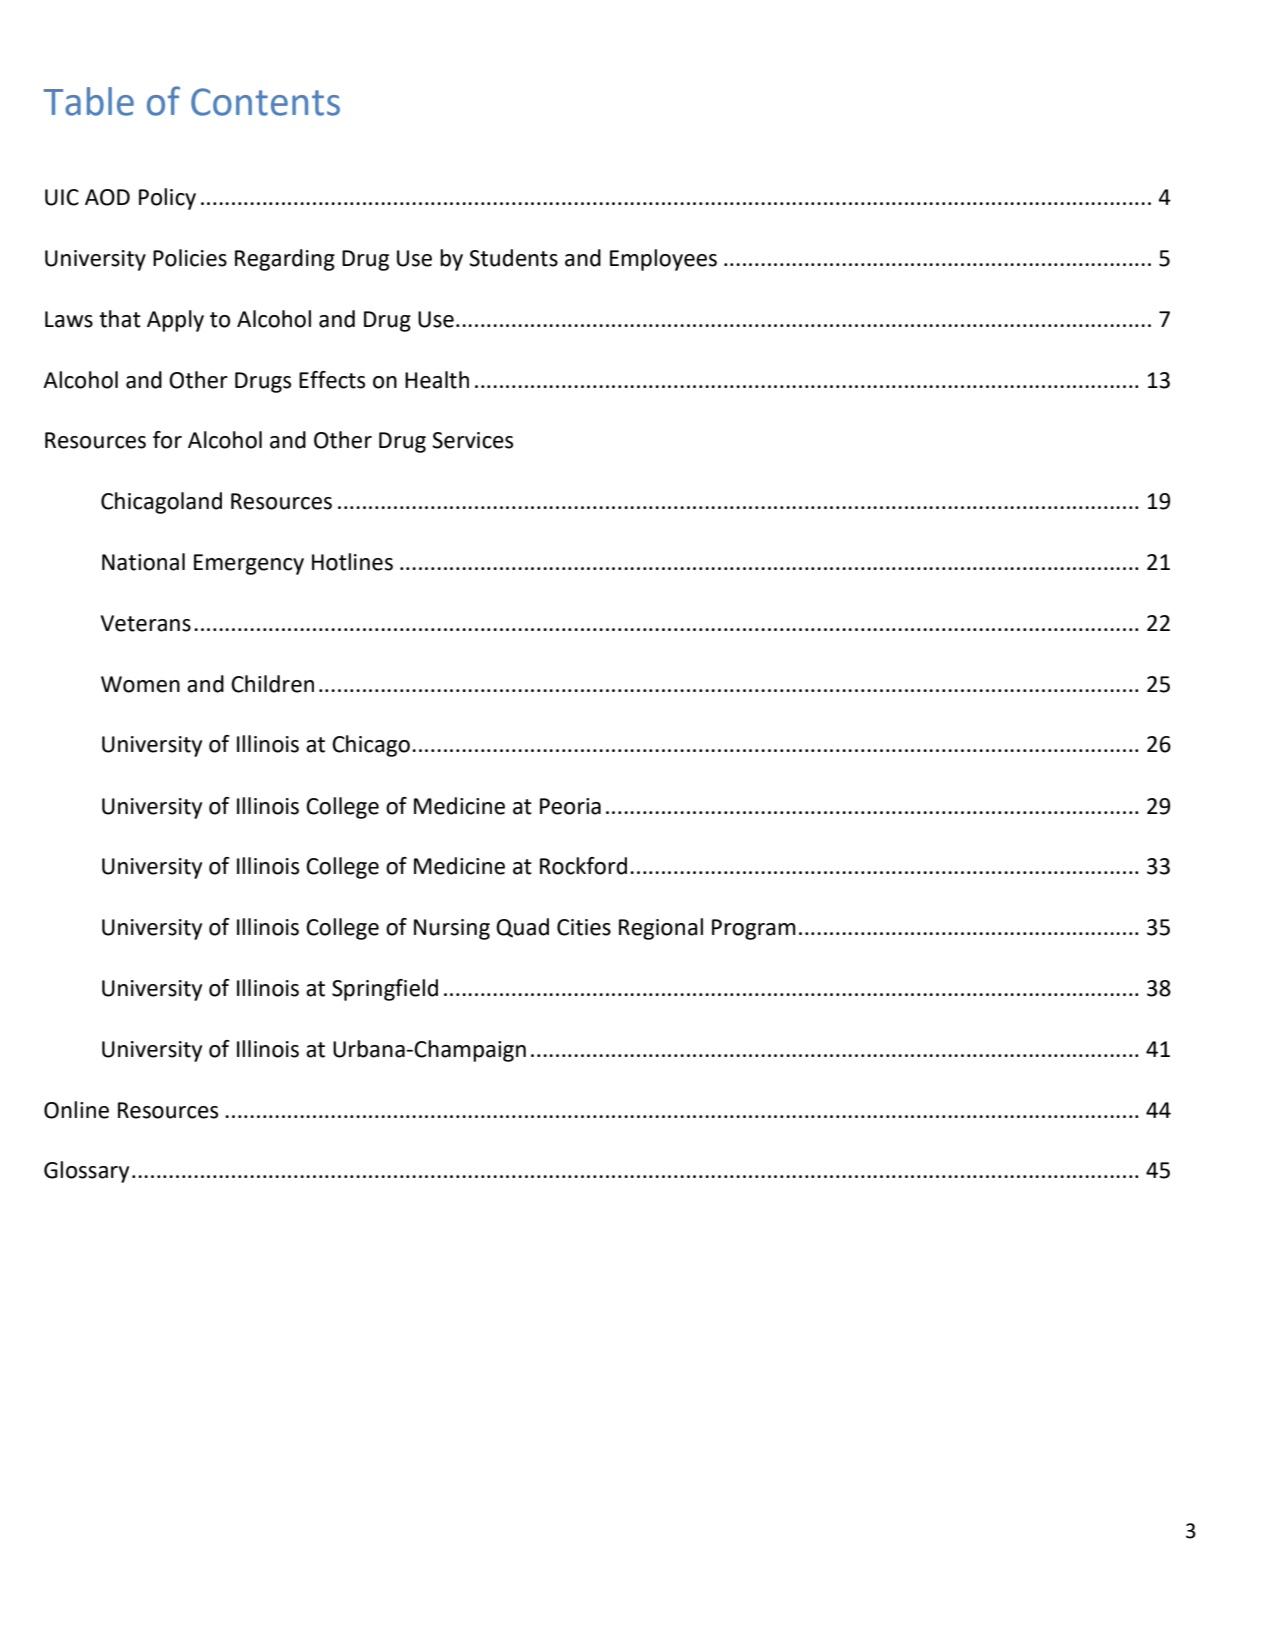  Describe the element at coordinates (352, 562) in the page. I see `Hotlines` at that location.
